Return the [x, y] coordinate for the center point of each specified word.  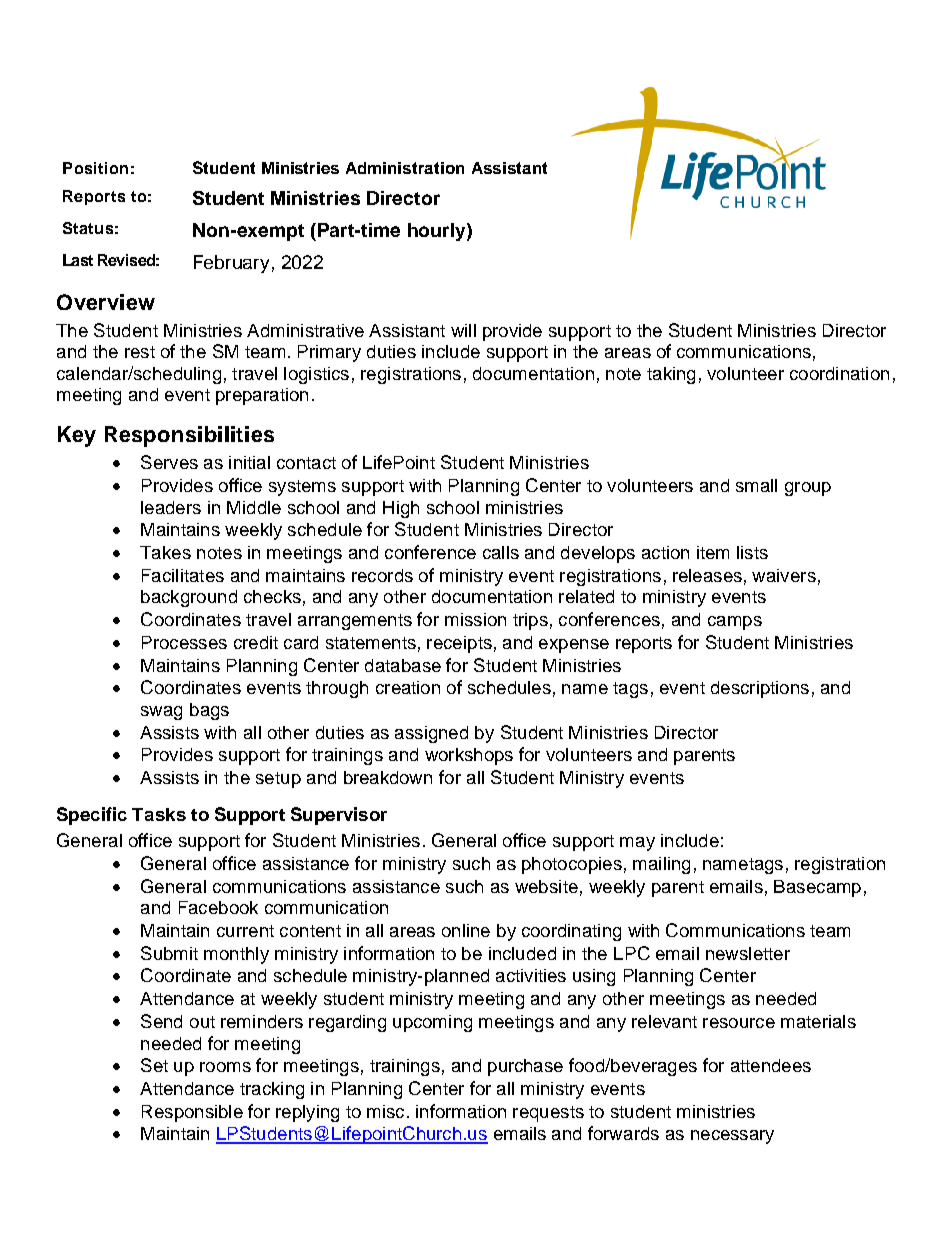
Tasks [159, 814]
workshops [469, 756]
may [637, 844]
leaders [171, 507]
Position [95, 168]
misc [385, 1111]
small [756, 485]
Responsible [192, 1113]
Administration [405, 168]
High [401, 509]
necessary [732, 1137]
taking [671, 375]
